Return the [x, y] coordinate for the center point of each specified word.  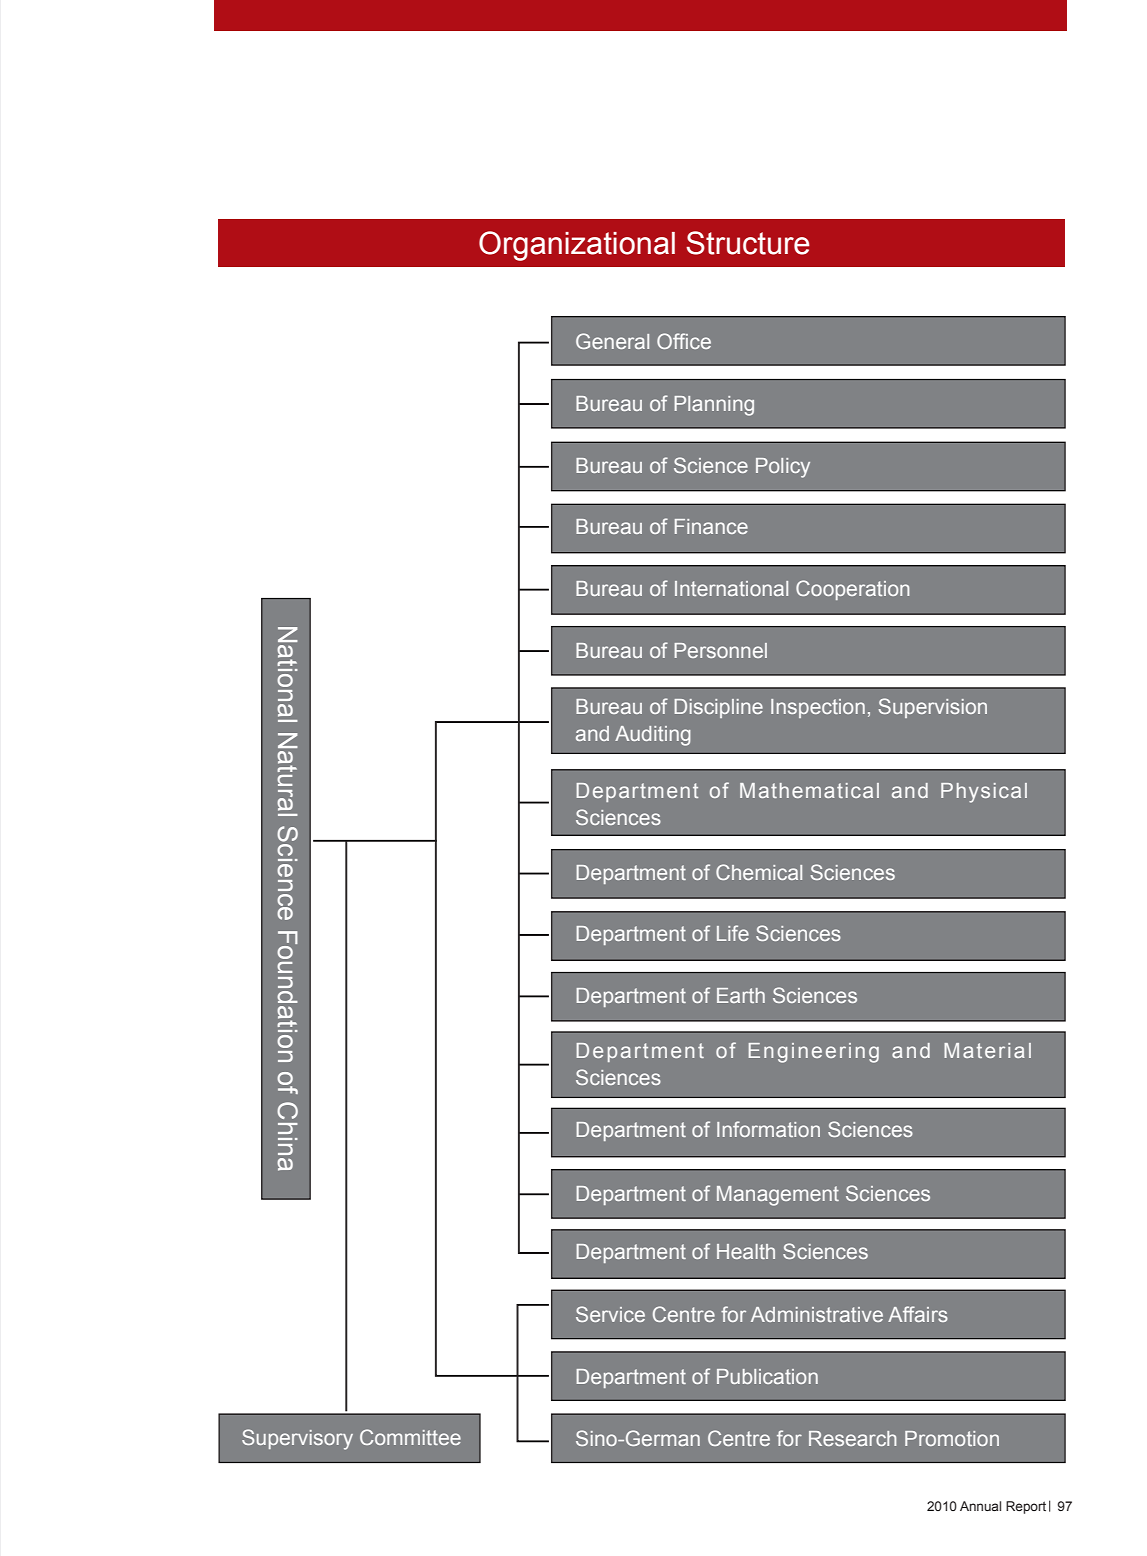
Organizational [577, 246]
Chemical [759, 872]
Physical [984, 793]
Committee [410, 1437]
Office [684, 341]
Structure [748, 243]
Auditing [653, 736]
